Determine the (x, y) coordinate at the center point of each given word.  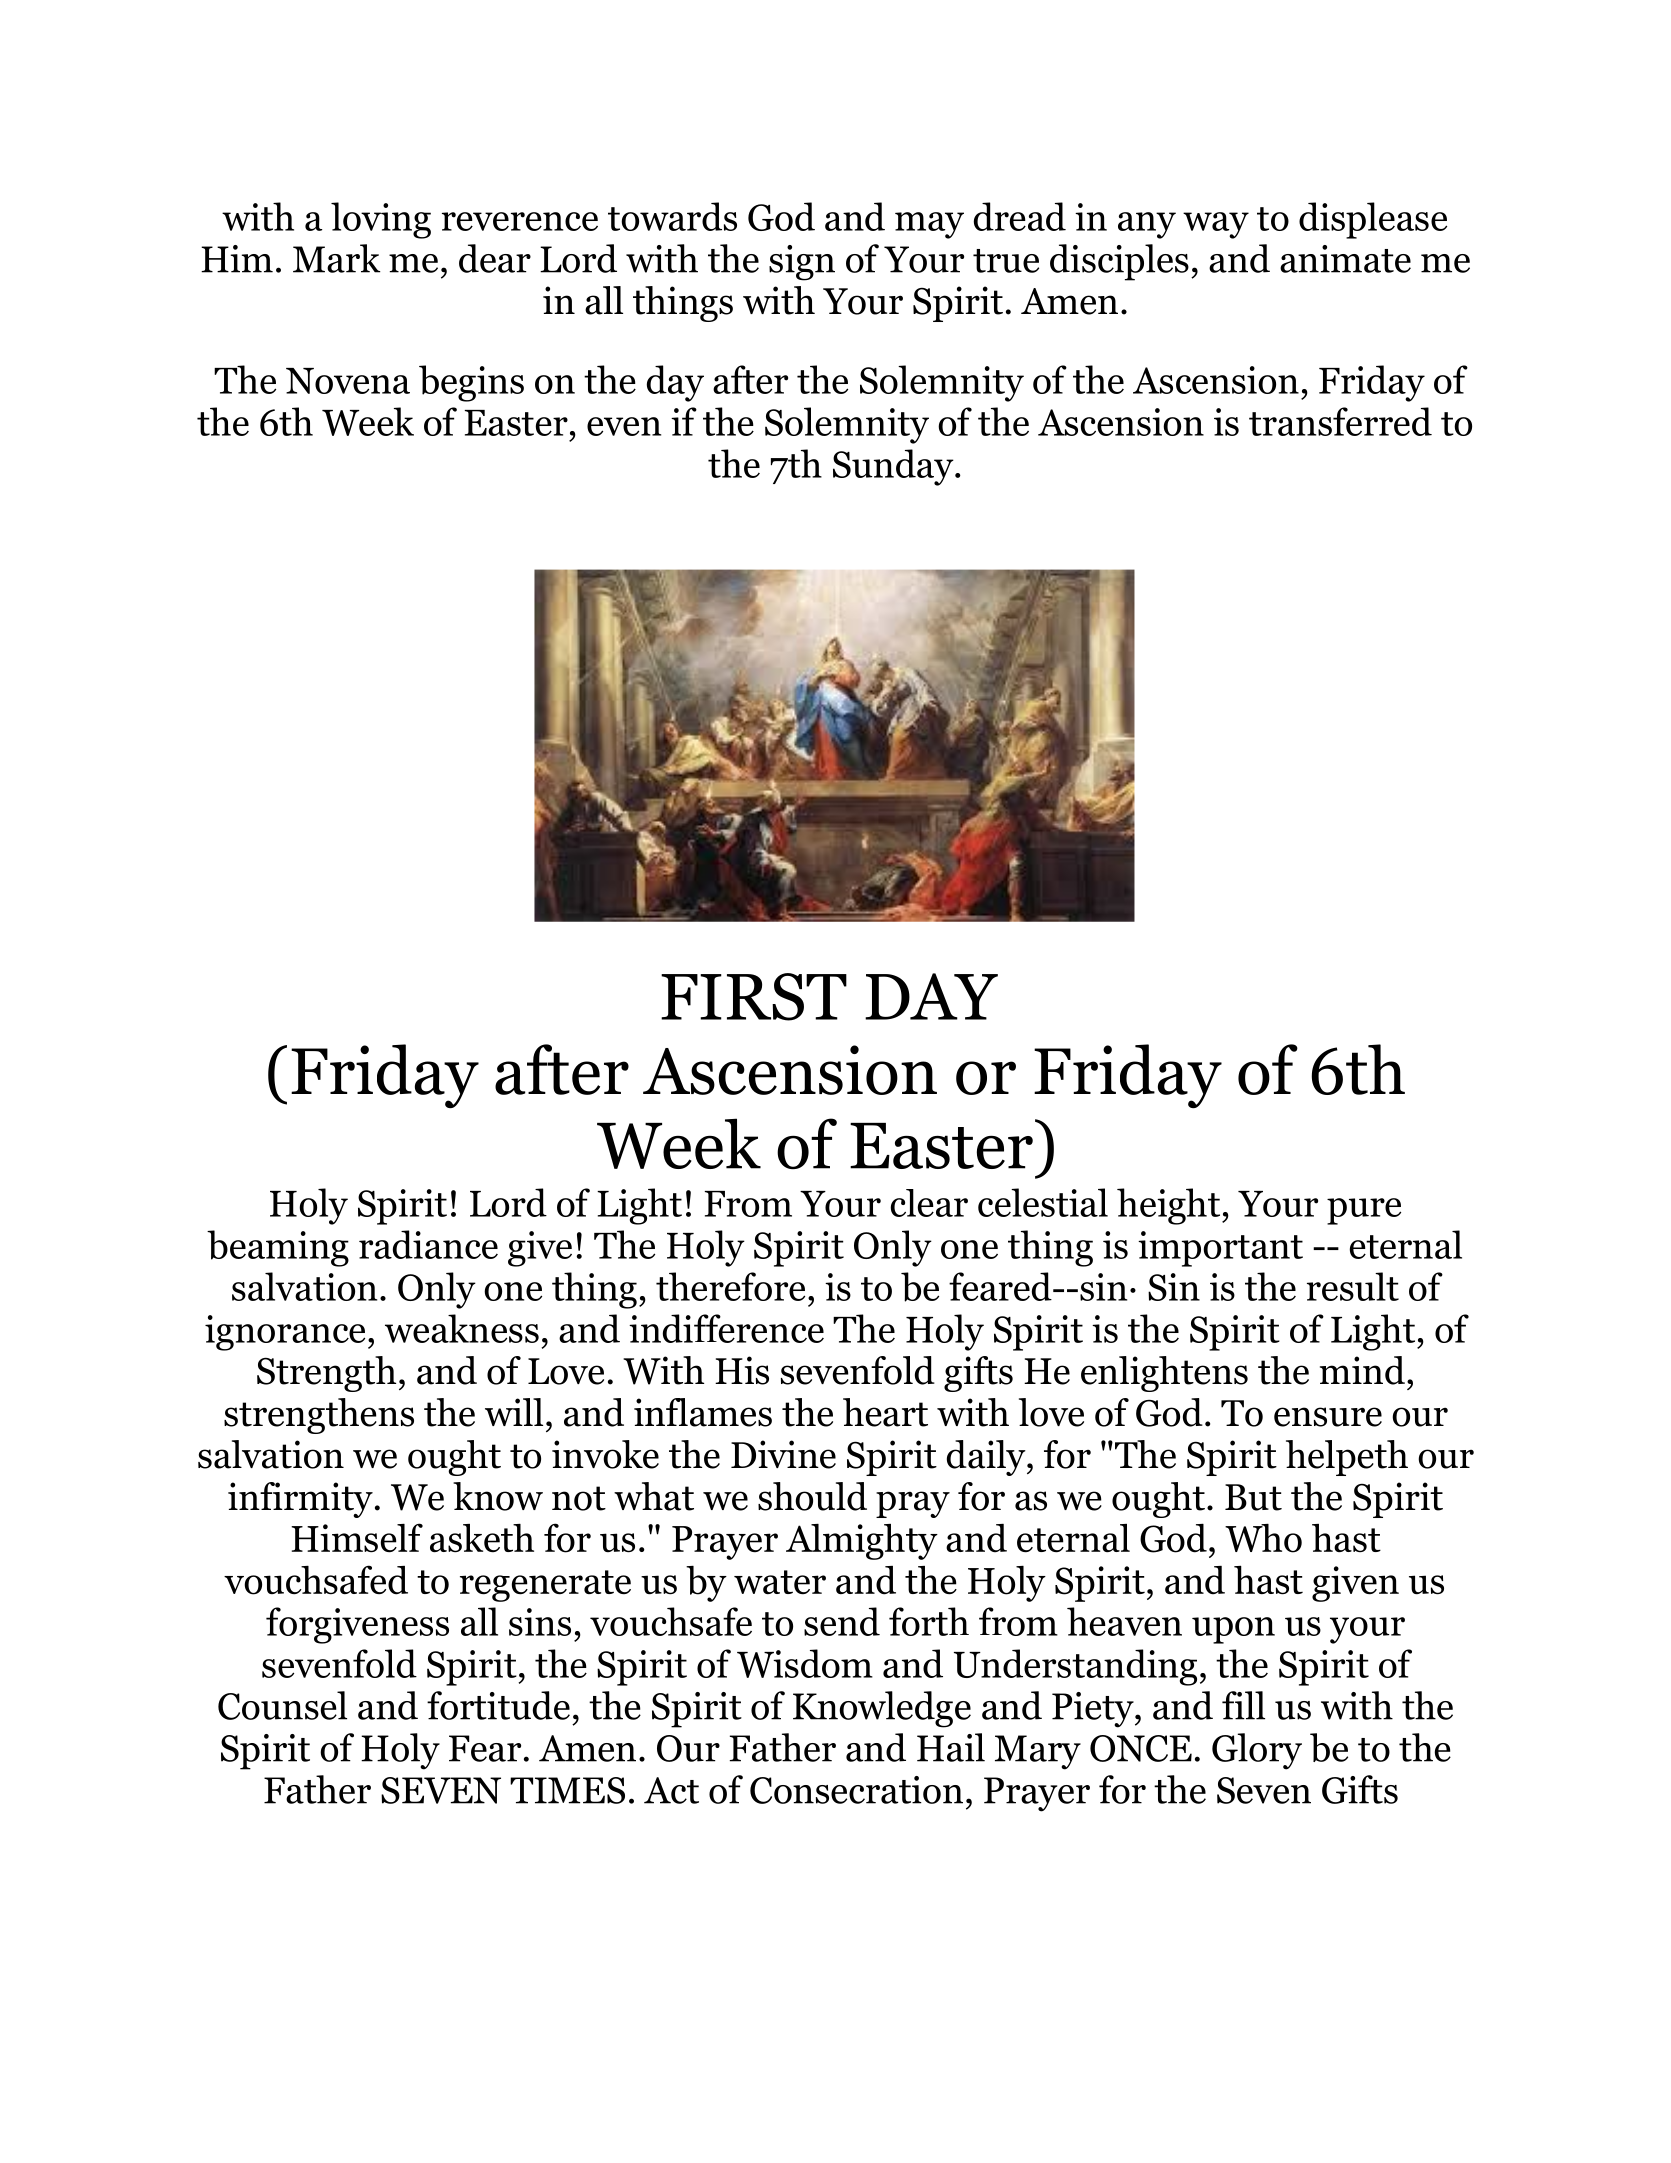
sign (802, 263)
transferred (1340, 421)
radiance (428, 1244)
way (1216, 225)
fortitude (498, 1705)
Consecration (856, 1790)
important (1220, 1249)
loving (381, 220)
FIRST (754, 997)
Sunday (894, 467)
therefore (730, 1286)
